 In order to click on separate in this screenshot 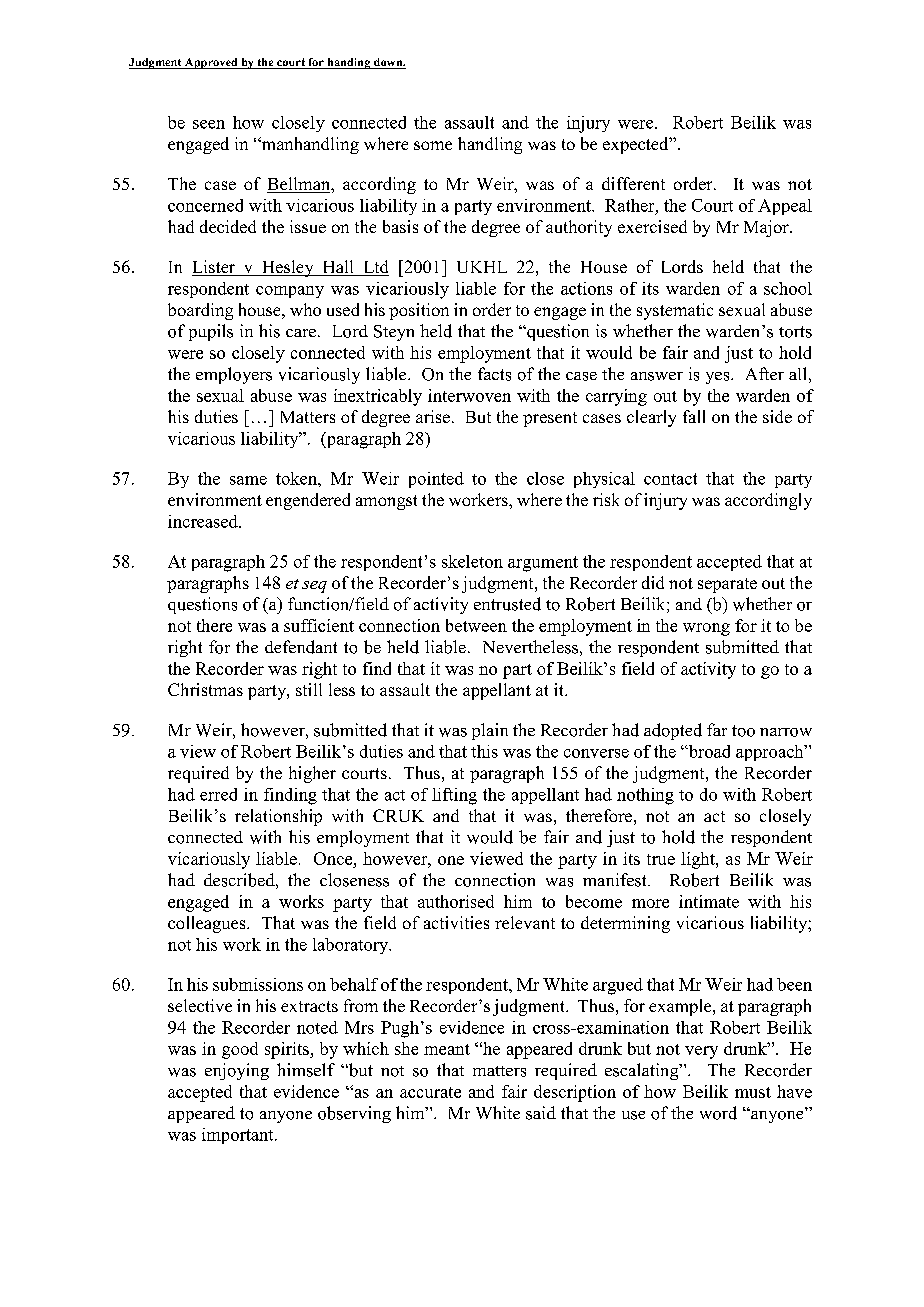, I will do `click(727, 585)`.
